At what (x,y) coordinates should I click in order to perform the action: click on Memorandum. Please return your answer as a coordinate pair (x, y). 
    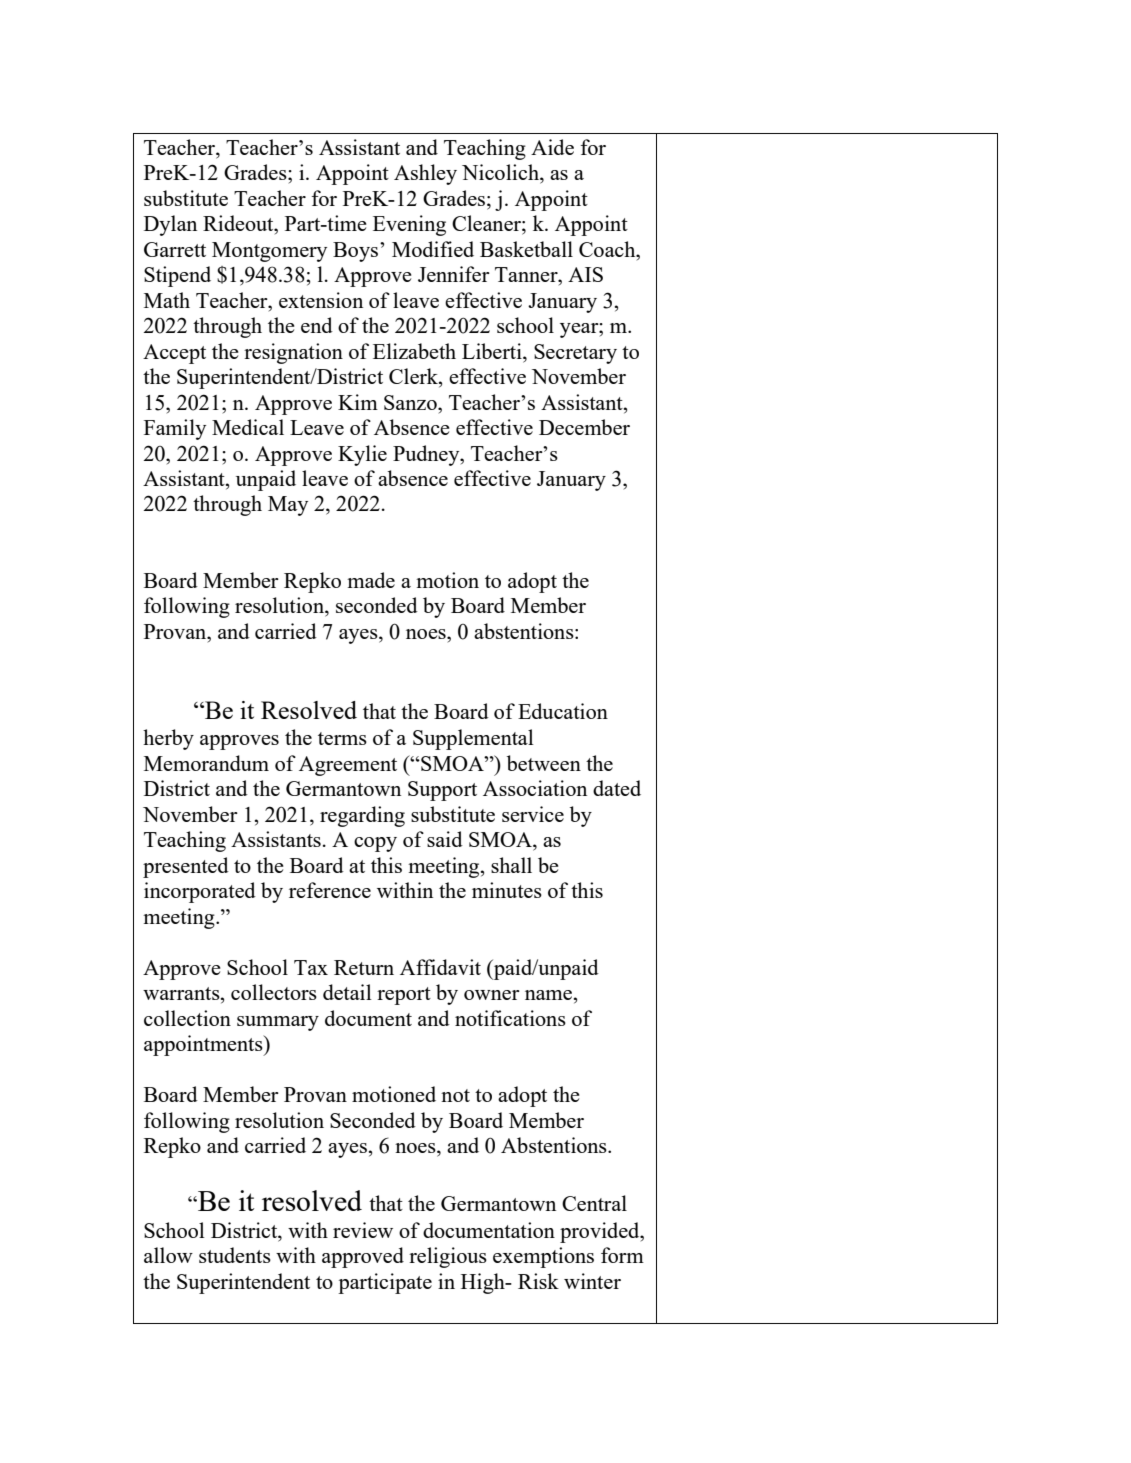
    Looking at the image, I should click on (206, 763).
